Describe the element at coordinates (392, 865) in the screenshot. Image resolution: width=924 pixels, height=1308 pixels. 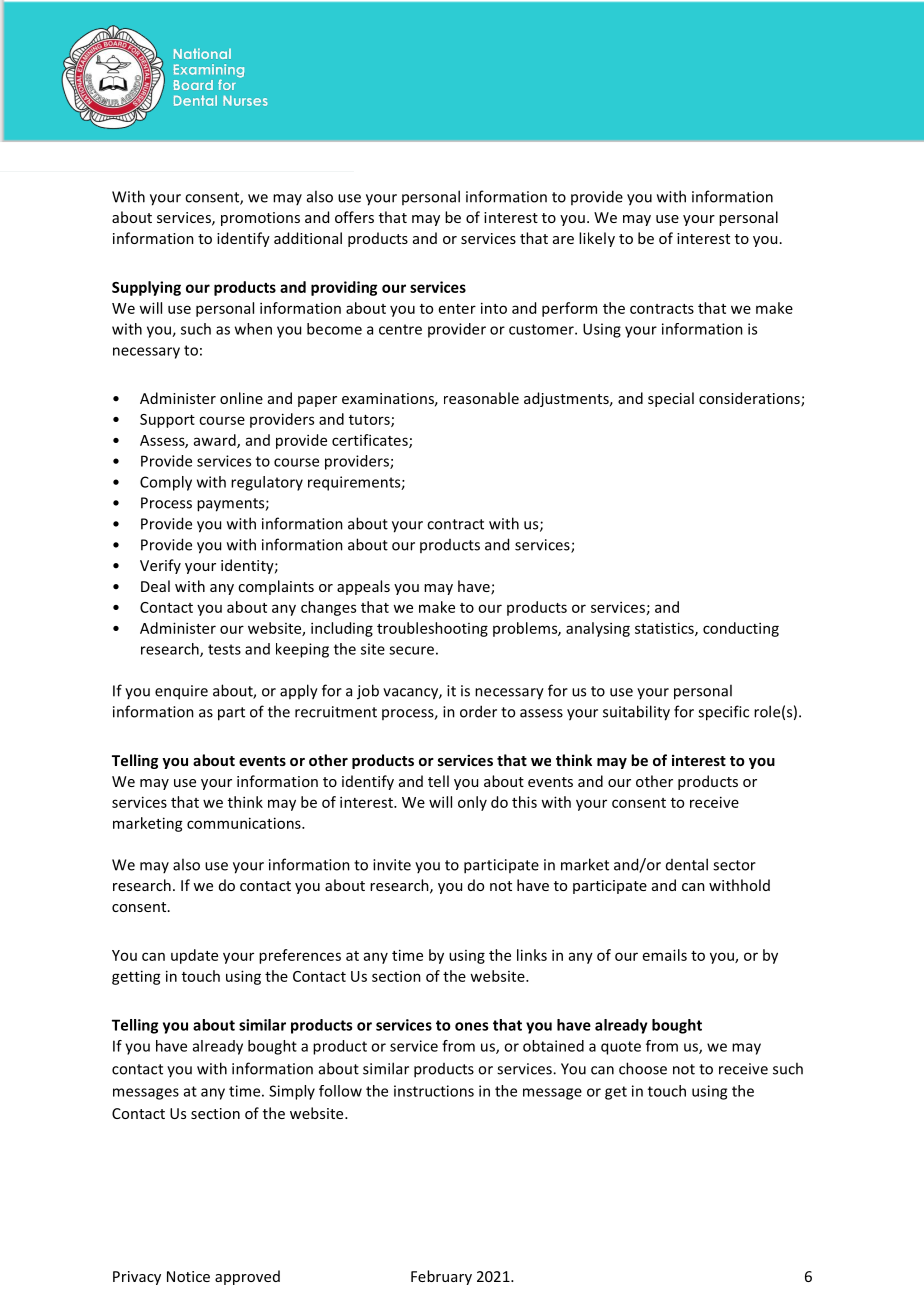
I see `invite` at that location.
